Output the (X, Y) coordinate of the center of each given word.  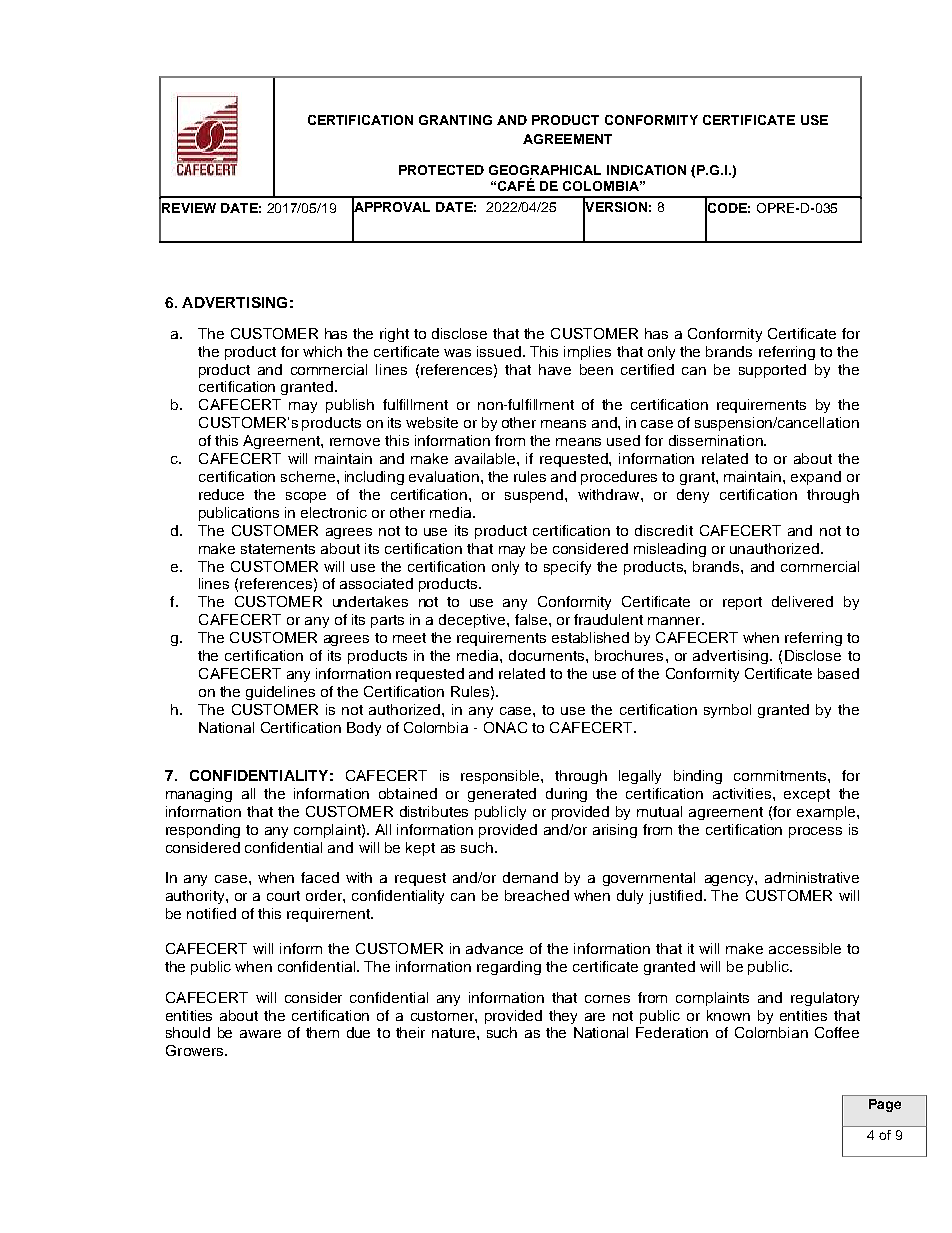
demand (530, 877)
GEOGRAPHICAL (545, 170)
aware (260, 1034)
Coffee (837, 1032)
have (555, 369)
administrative (812, 877)
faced (320, 877)
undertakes (370, 601)
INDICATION (646, 170)
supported (772, 371)
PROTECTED (441, 170)
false (531, 619)
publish (350, 406)
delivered (802, 601)
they (563, 1017)
